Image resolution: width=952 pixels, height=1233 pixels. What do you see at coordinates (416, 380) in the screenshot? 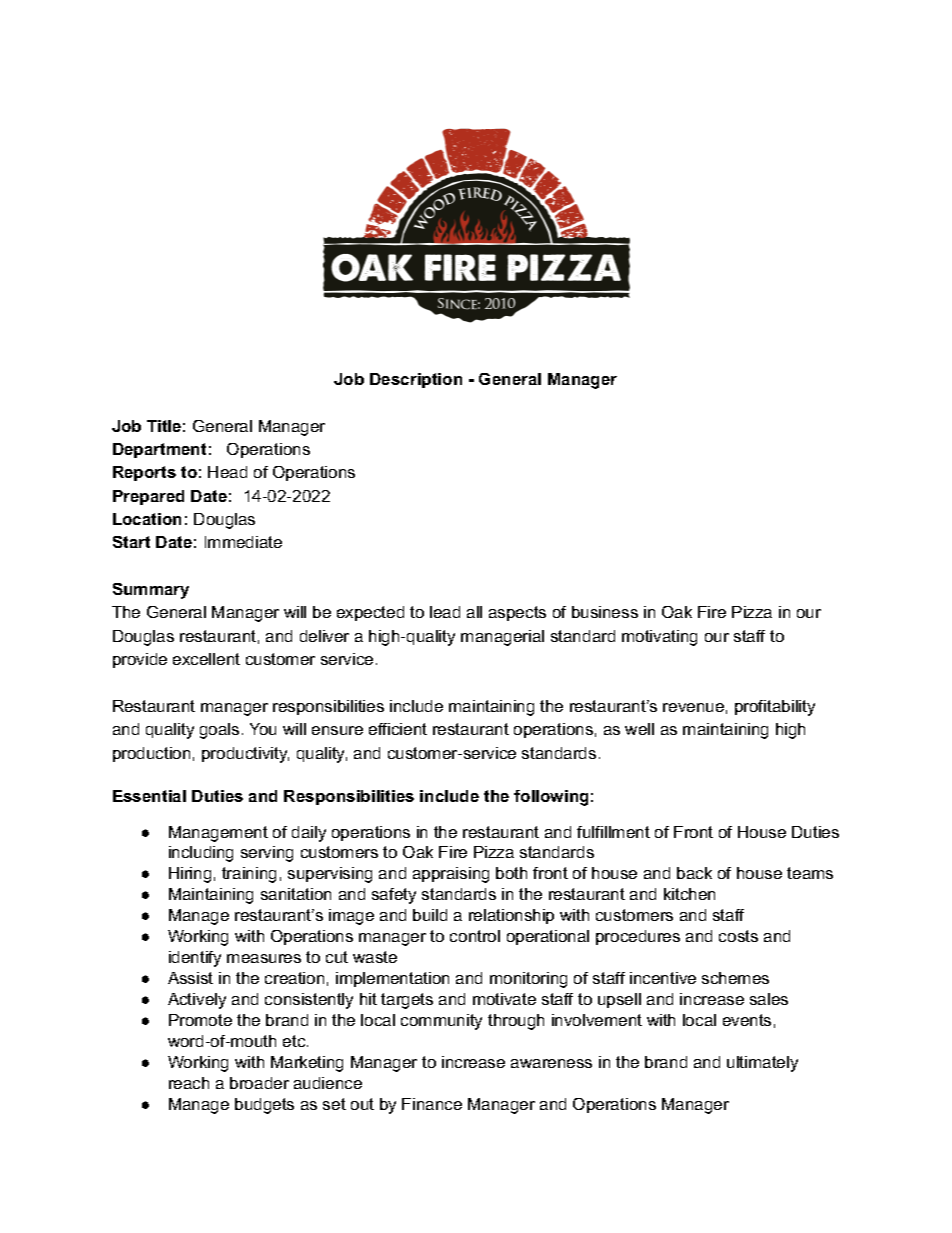
I see `Description` at bounding box center [416, 380].
